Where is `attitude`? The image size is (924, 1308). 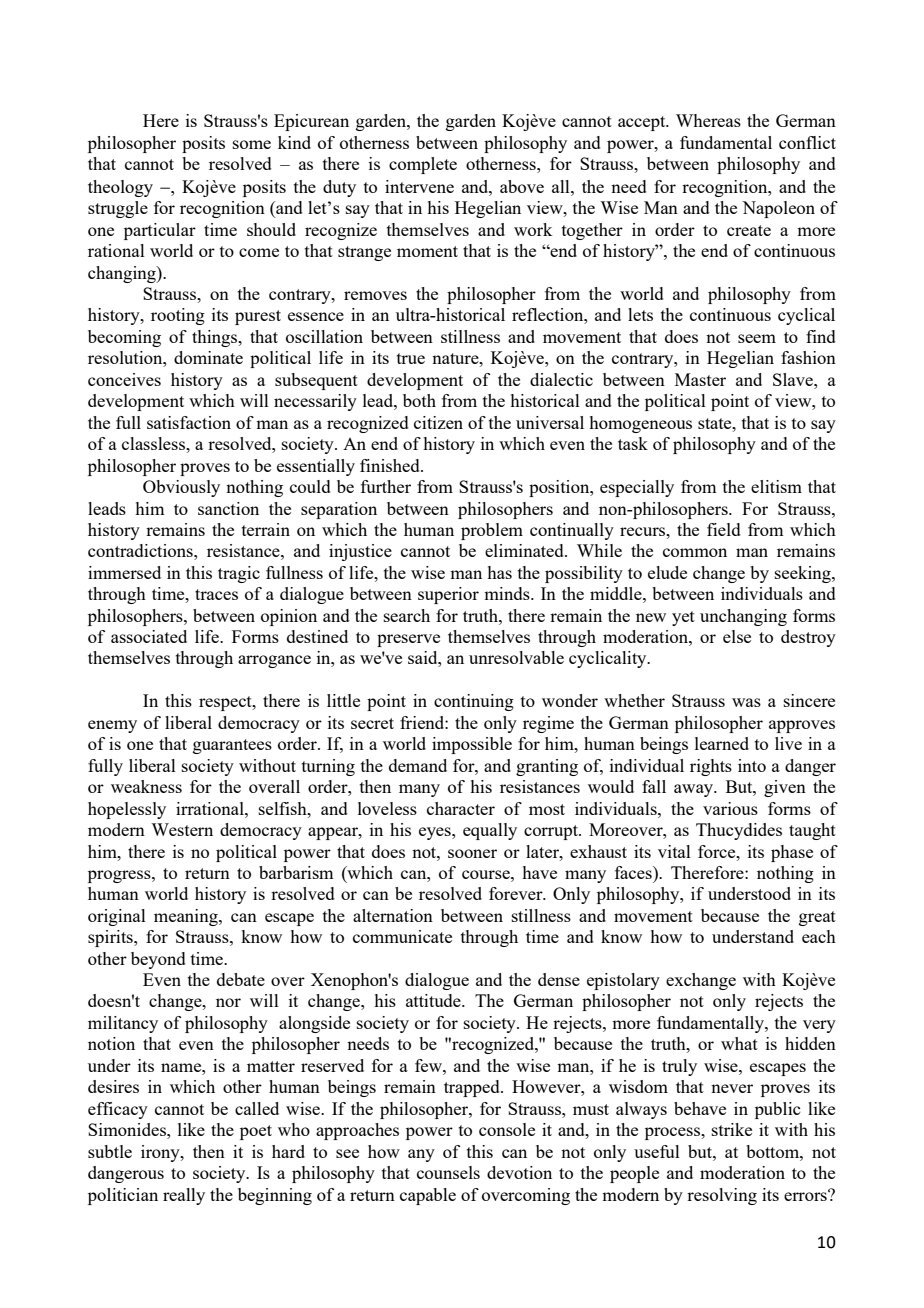
attitude is located at coordinates (434, 1000).
